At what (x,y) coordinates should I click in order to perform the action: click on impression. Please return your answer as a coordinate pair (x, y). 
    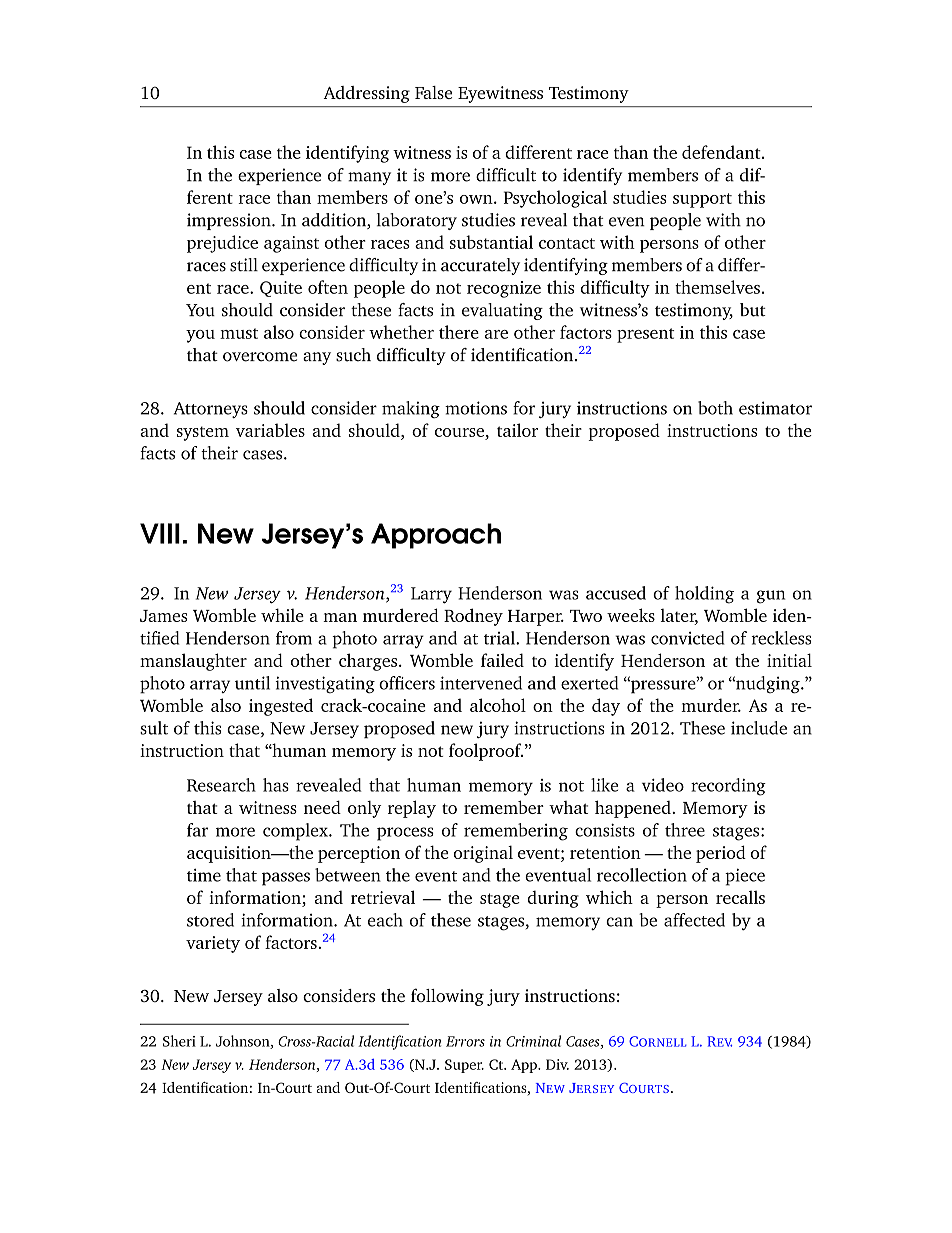
    Looking at the image, I should click on (230, 221).
